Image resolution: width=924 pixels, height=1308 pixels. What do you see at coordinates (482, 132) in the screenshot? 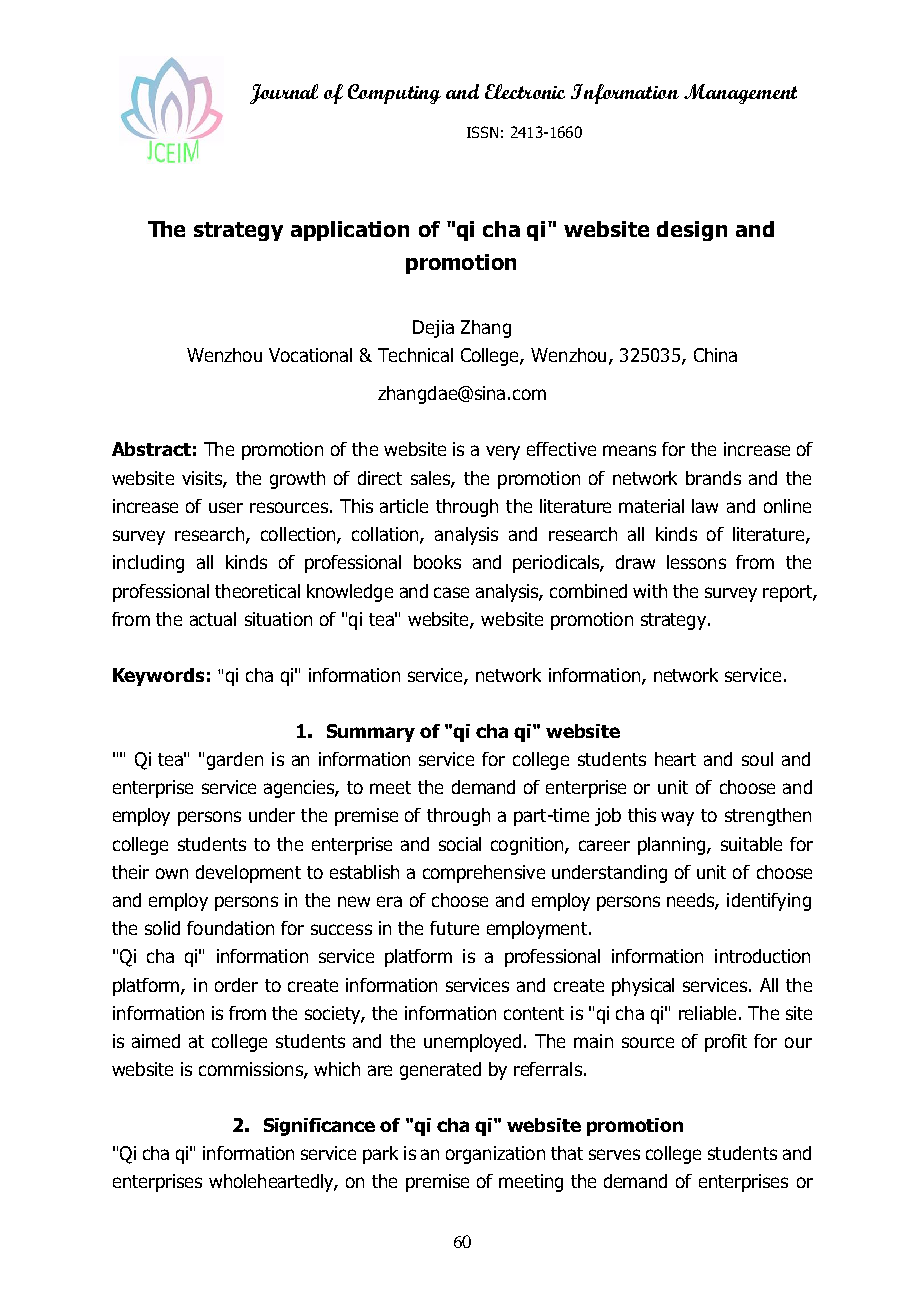
I see `ISSN` at bounding box center [482, 132].
